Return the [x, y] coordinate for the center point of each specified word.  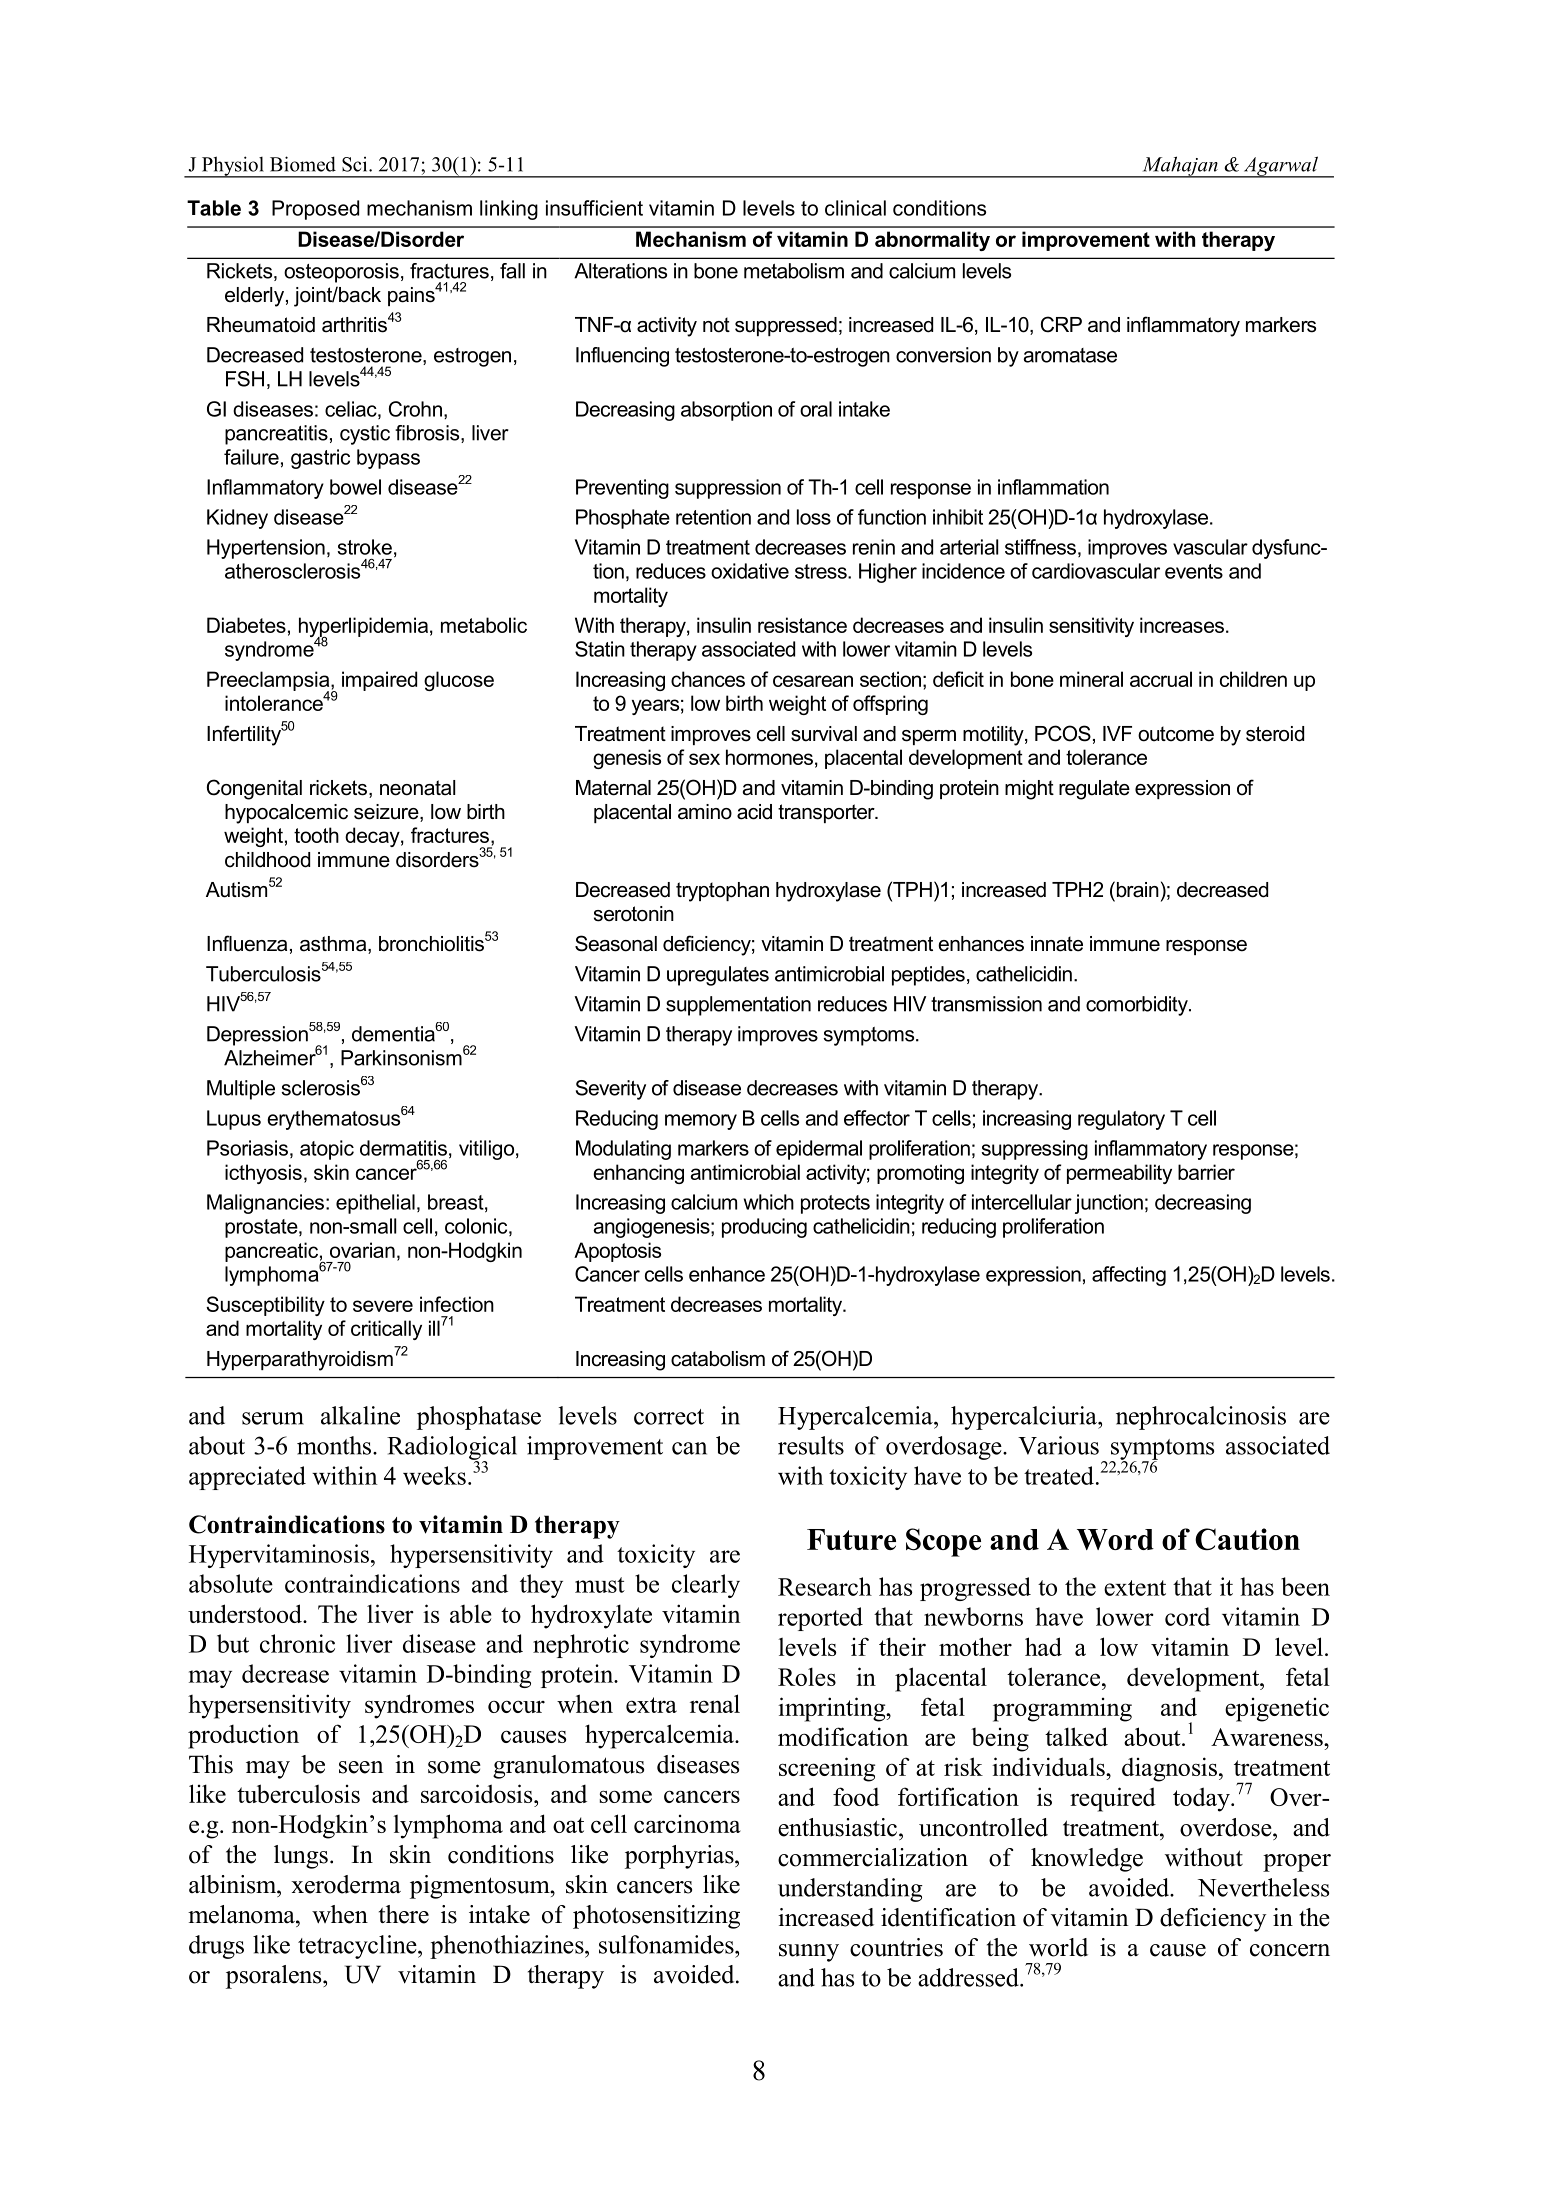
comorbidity [1138, 1006]
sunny [809, 1953]
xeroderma [346, 1884]
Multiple [241, 1090]
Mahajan [1180, 167]
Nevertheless [1263, 1887]
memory [701, 1122]
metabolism [794, 271]
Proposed [315, 210]
